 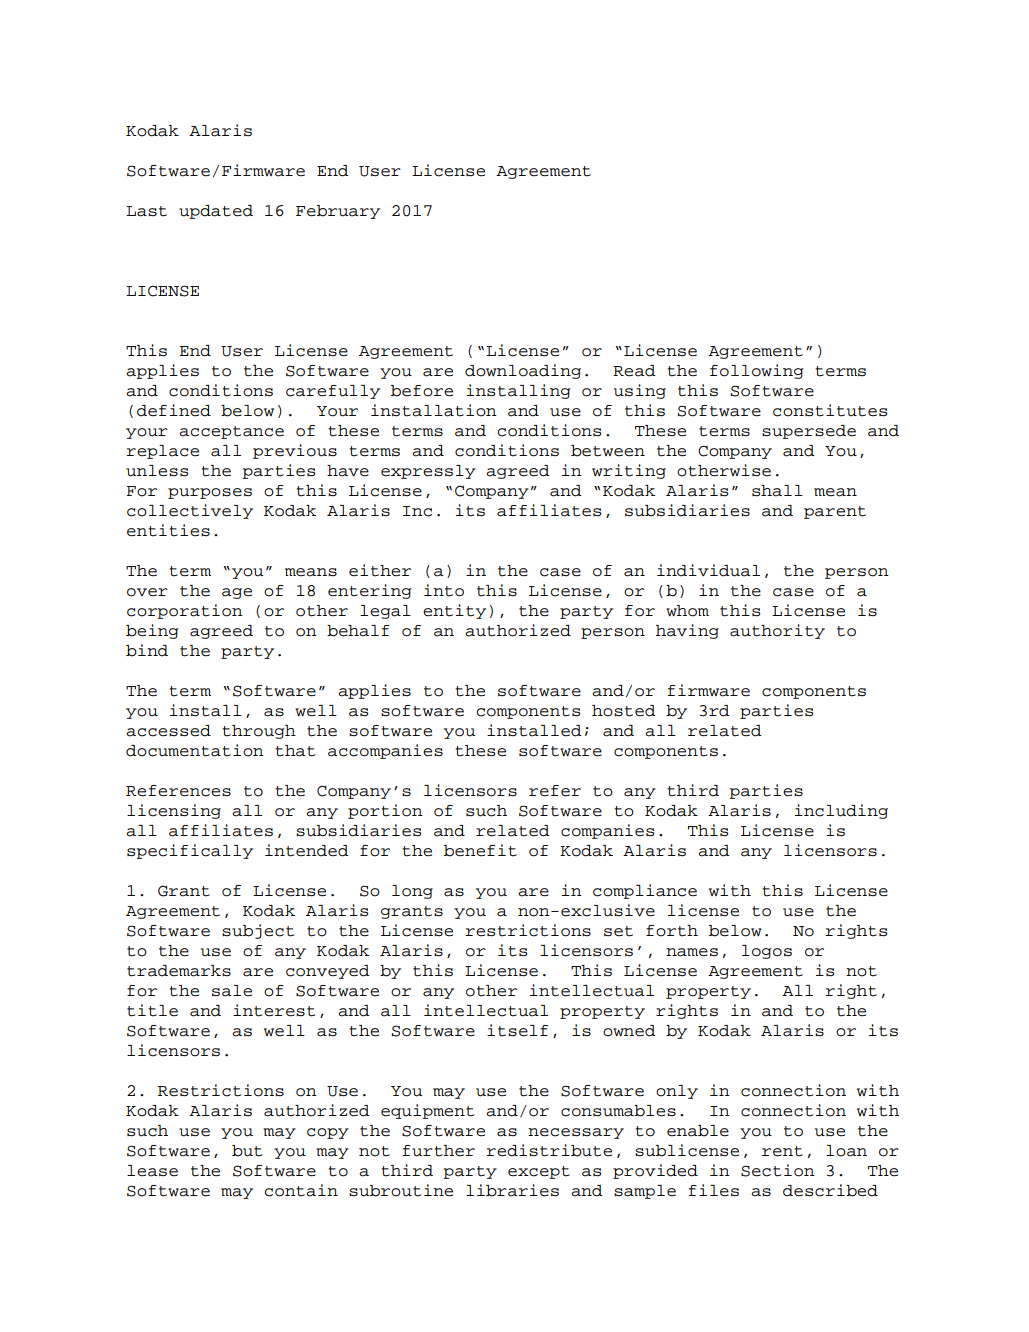 I want to click on through, so click(x=259, y=732).
